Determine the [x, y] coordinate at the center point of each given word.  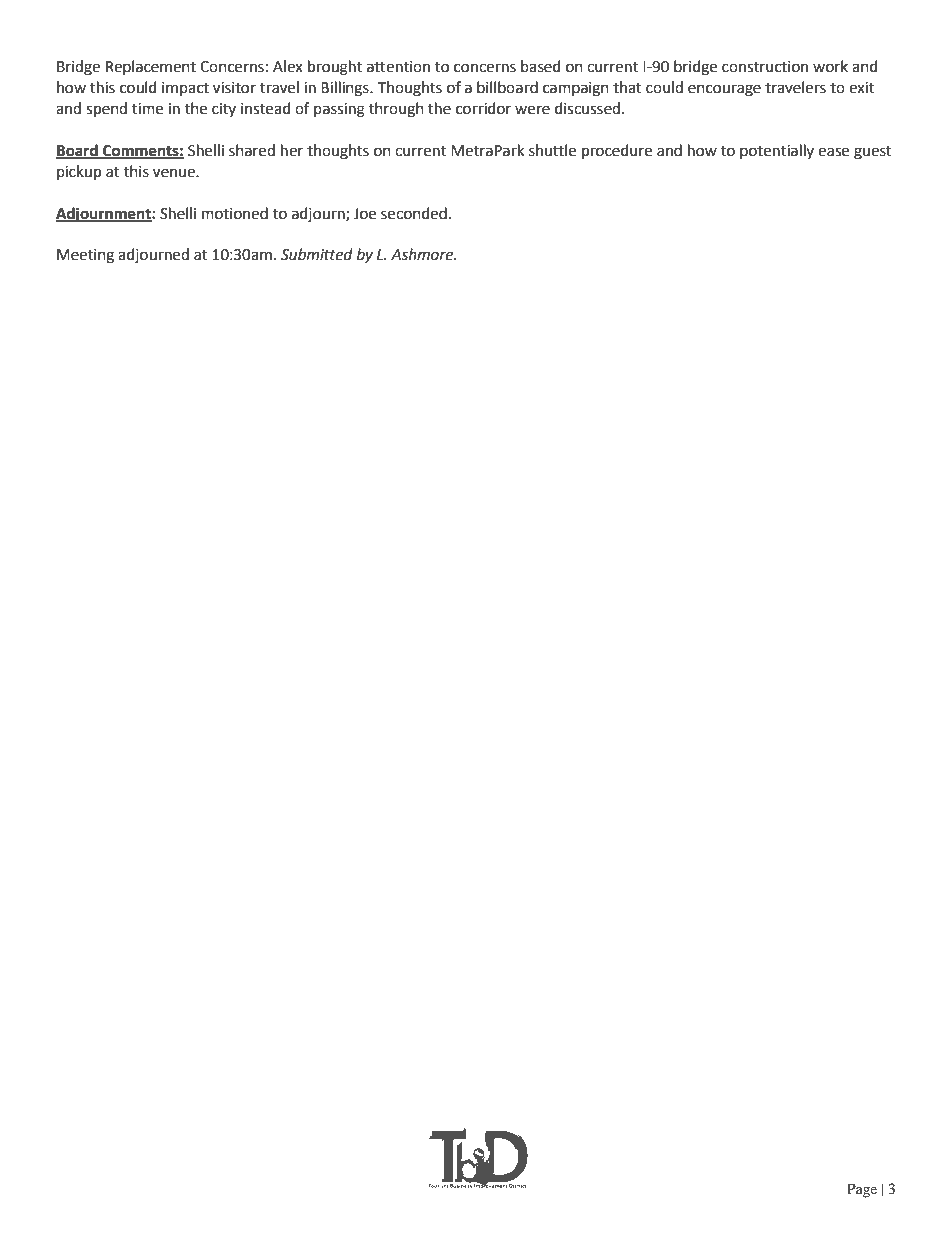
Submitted [317, 254]
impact [185, 89]
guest [873, 153]
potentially [777, 151]
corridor [483, 108]
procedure [617, 152]
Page [862, 1190]
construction [765, 67]
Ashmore [423, 254]
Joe [365, 214]
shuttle [552, 150]
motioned [235, 213]
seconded [414, 213]
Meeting [85, 256]
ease [833, 152]
